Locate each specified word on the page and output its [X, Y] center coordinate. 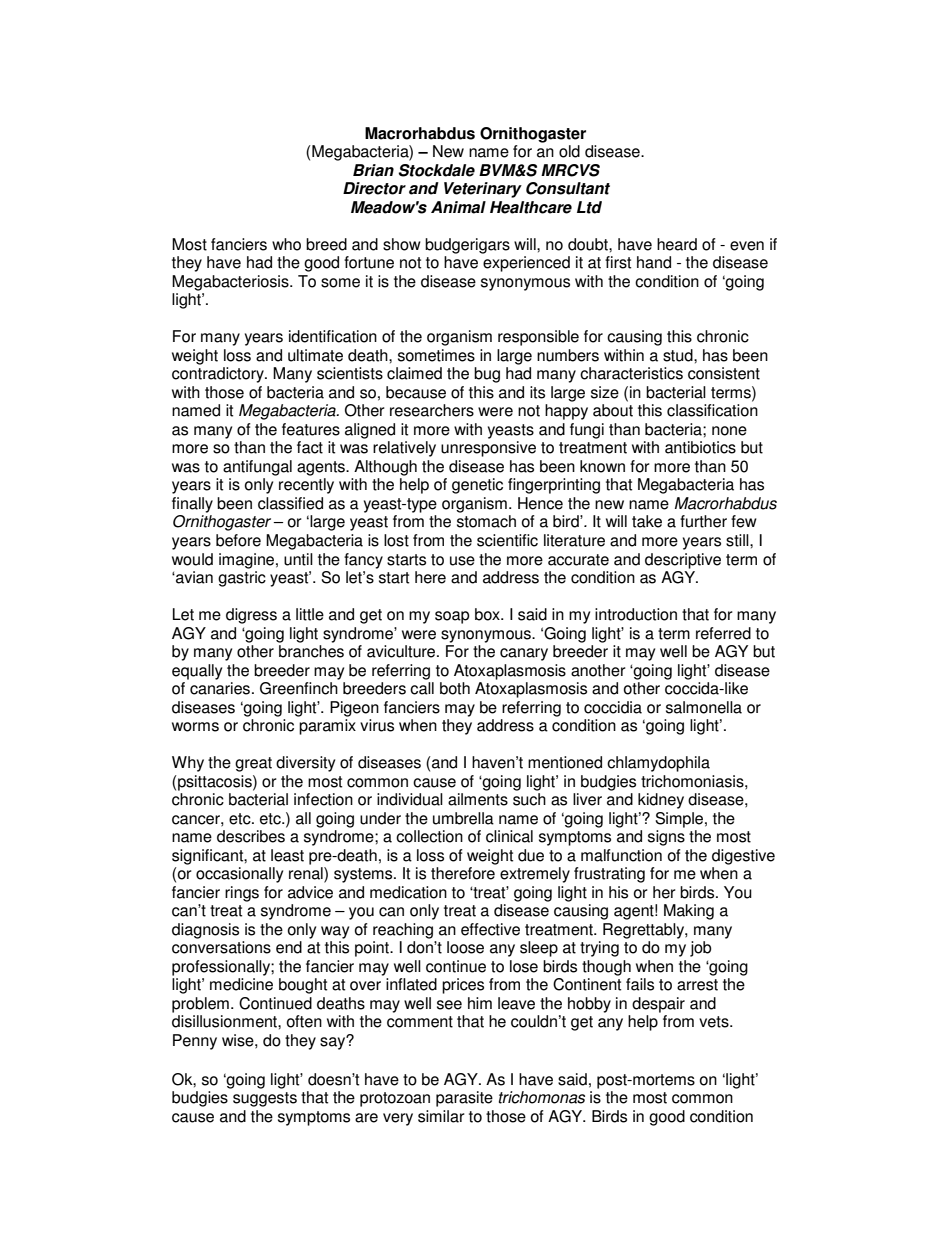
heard [677, 244]
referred [723, 633]
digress [251, 616]
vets [715, 1022]
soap [452, 617]
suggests [265, 1099]
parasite [464, 1099]
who [286, 244]
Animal [458, 207]
